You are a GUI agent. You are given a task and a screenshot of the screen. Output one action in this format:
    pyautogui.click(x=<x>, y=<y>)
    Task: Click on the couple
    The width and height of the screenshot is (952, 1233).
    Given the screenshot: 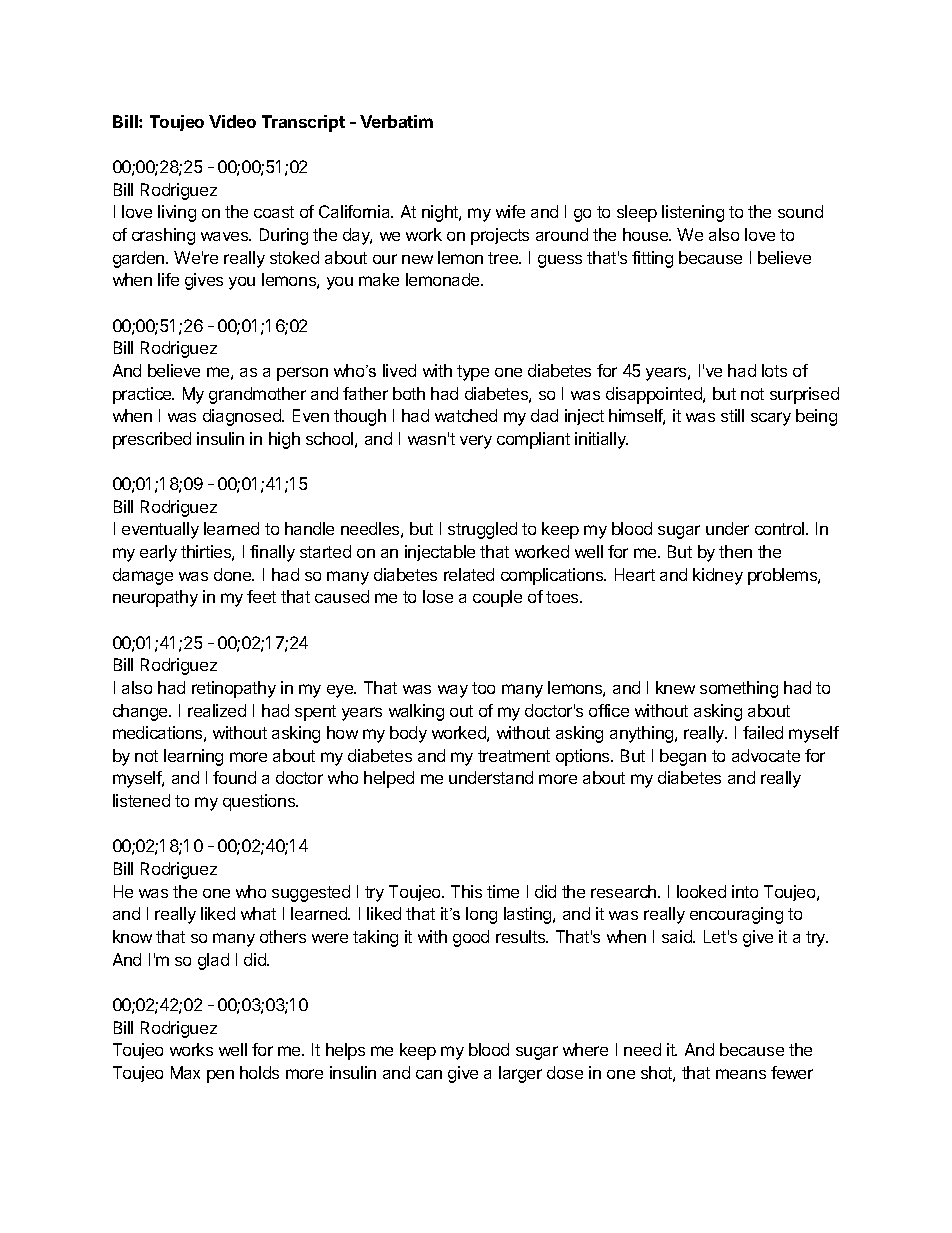 What is the action you would take?
    pyautogui.click(x=497, y=598)
